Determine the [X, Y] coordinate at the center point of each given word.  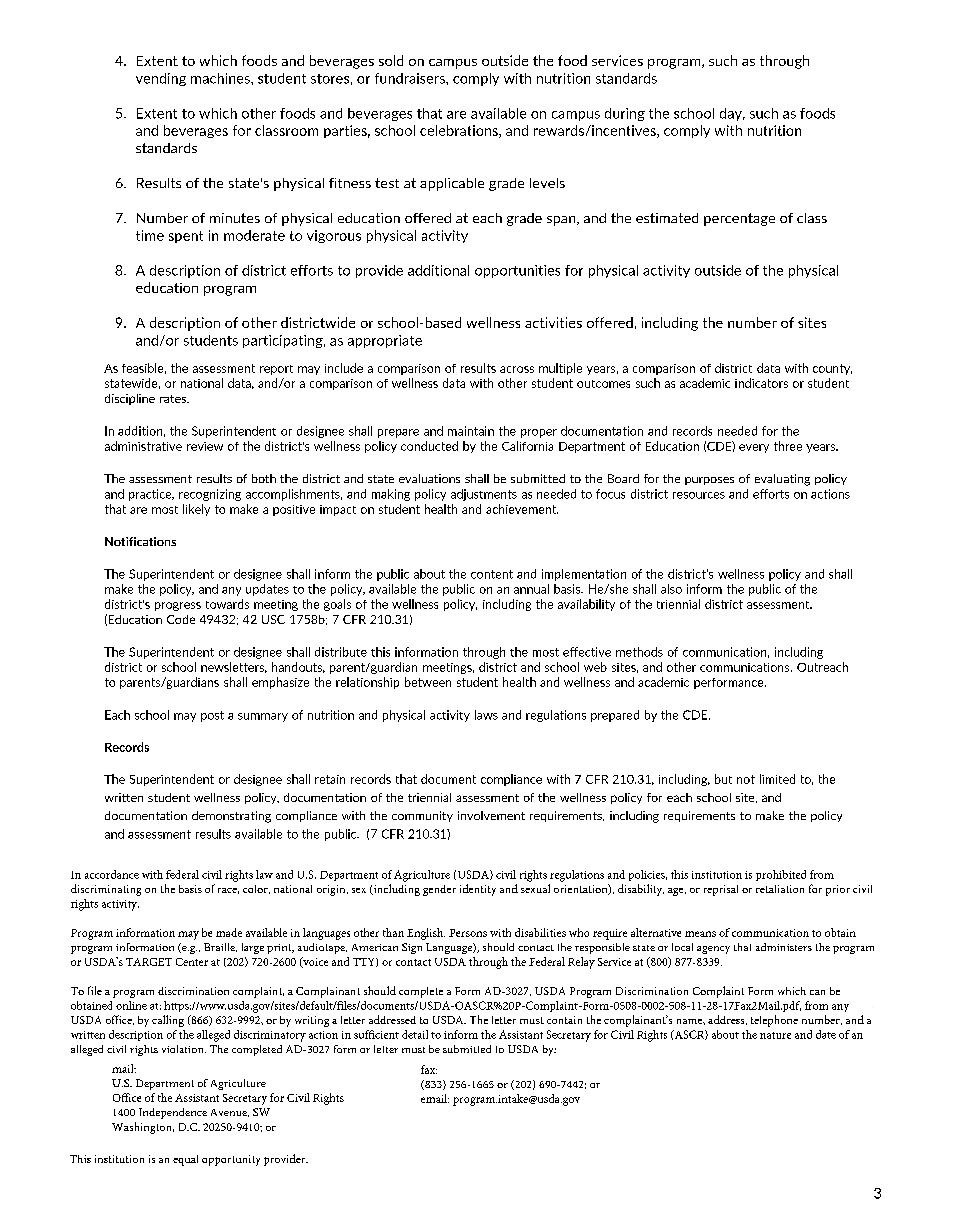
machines [221, 78]
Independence [173, 1113]
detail [415, 1034]
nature [775, 1035]
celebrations [460, 131]
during [625, 114]
